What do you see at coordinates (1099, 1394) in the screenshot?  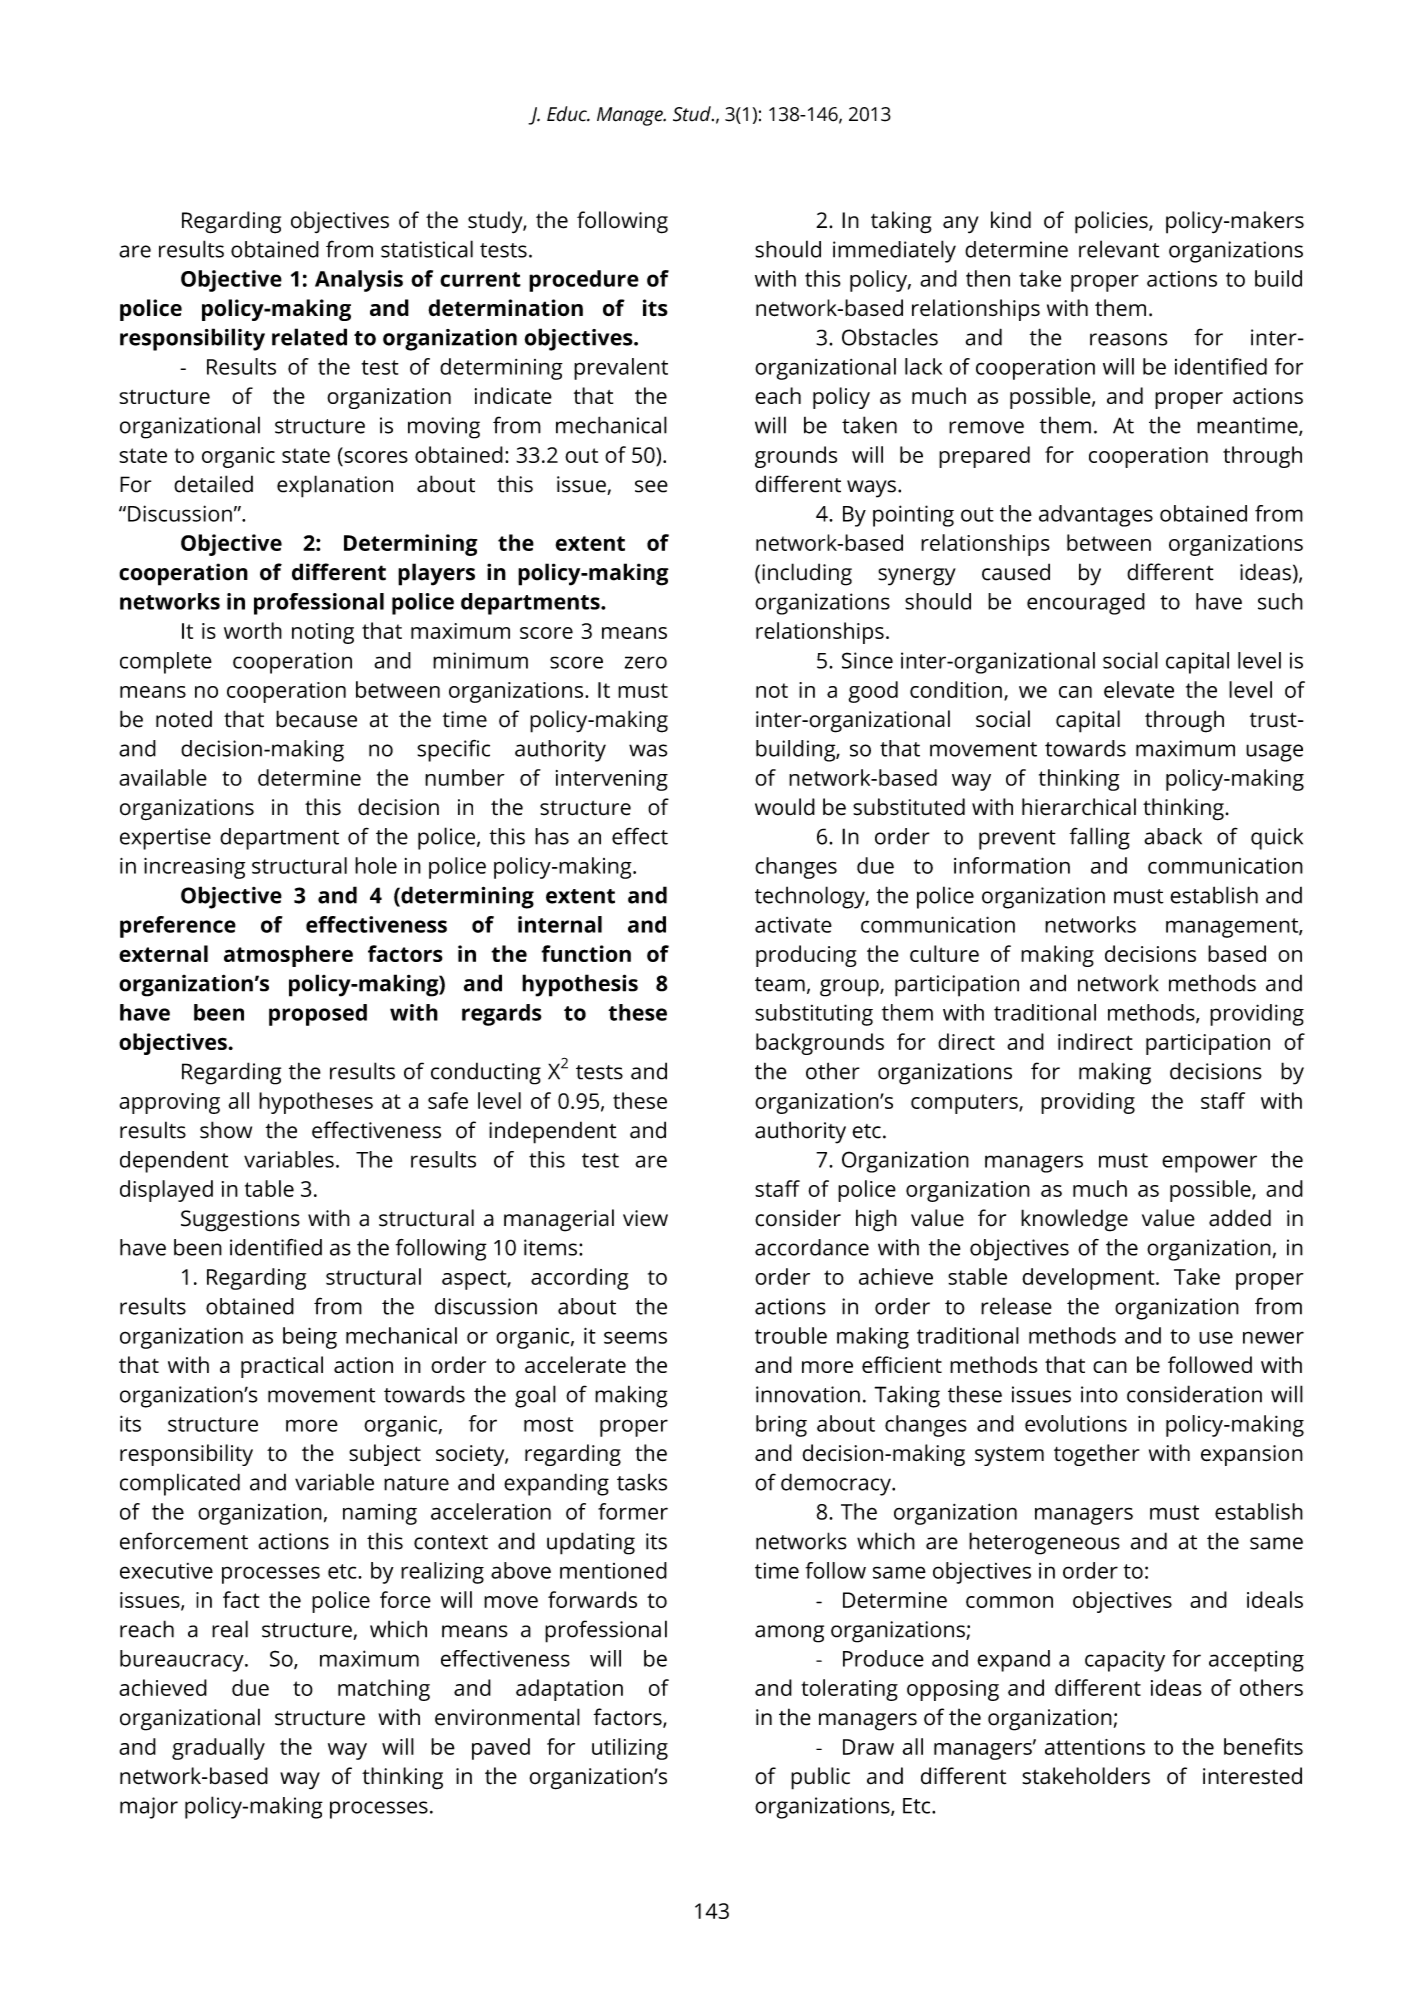 I see `into` at bounding box center [1099, 1394].
